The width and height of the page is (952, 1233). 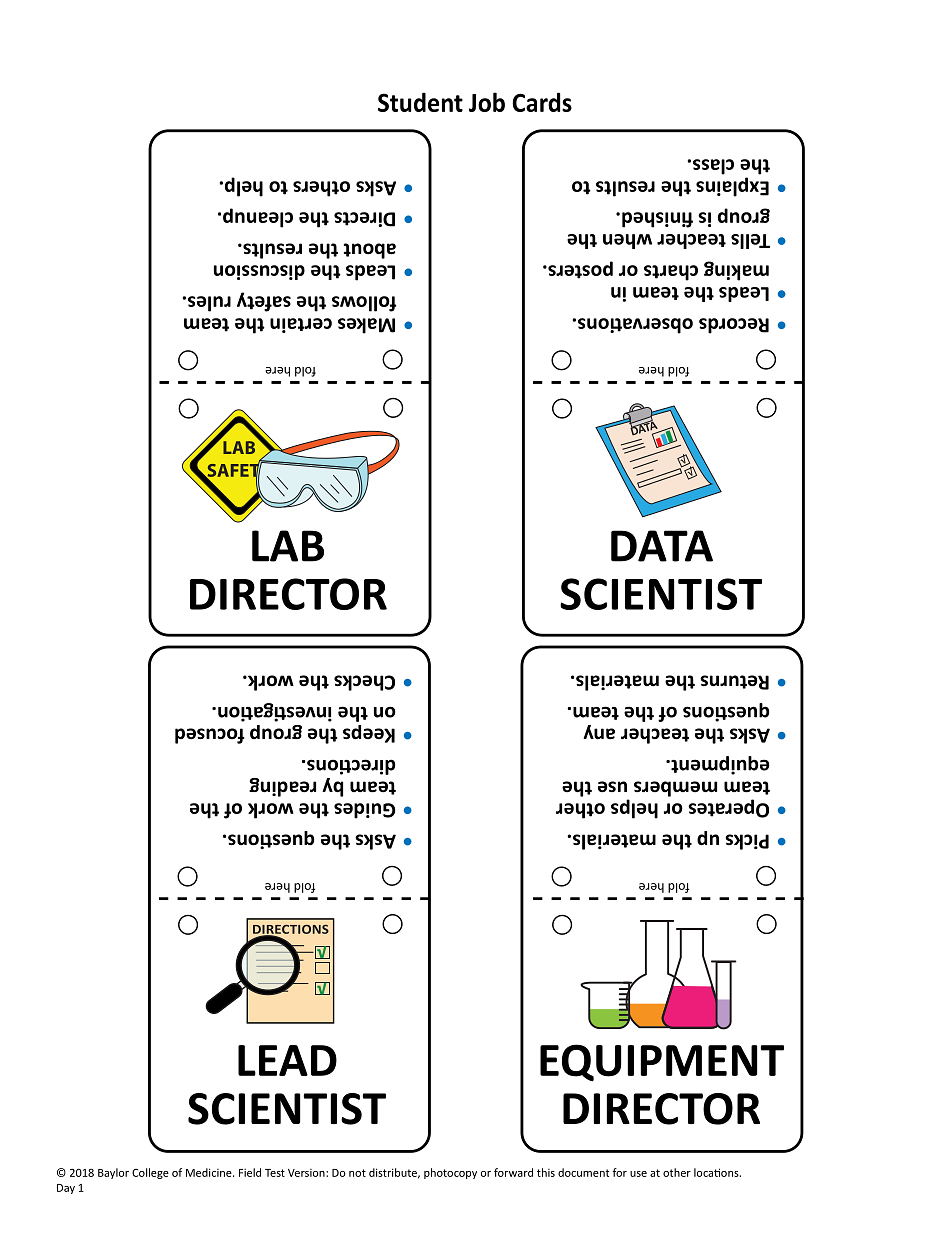 What do you see at coordinates (66, 1189) in the page?
I see `Day` at bounding box center [66, 1189].
